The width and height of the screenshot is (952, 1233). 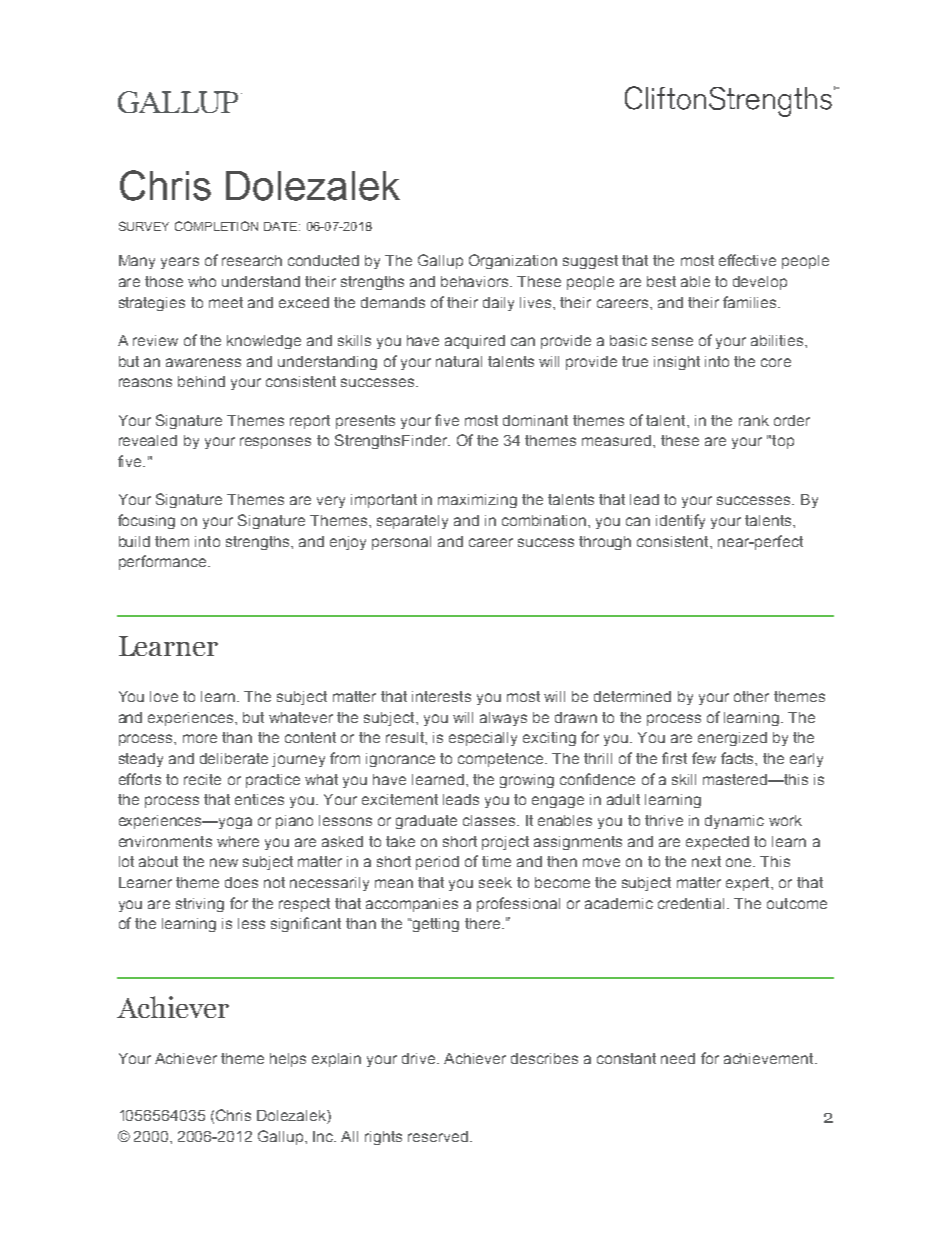 What do you see at coordinates (288, 1060) in the screenshot?
I see `helps` at bounding box center [288, 1060].
